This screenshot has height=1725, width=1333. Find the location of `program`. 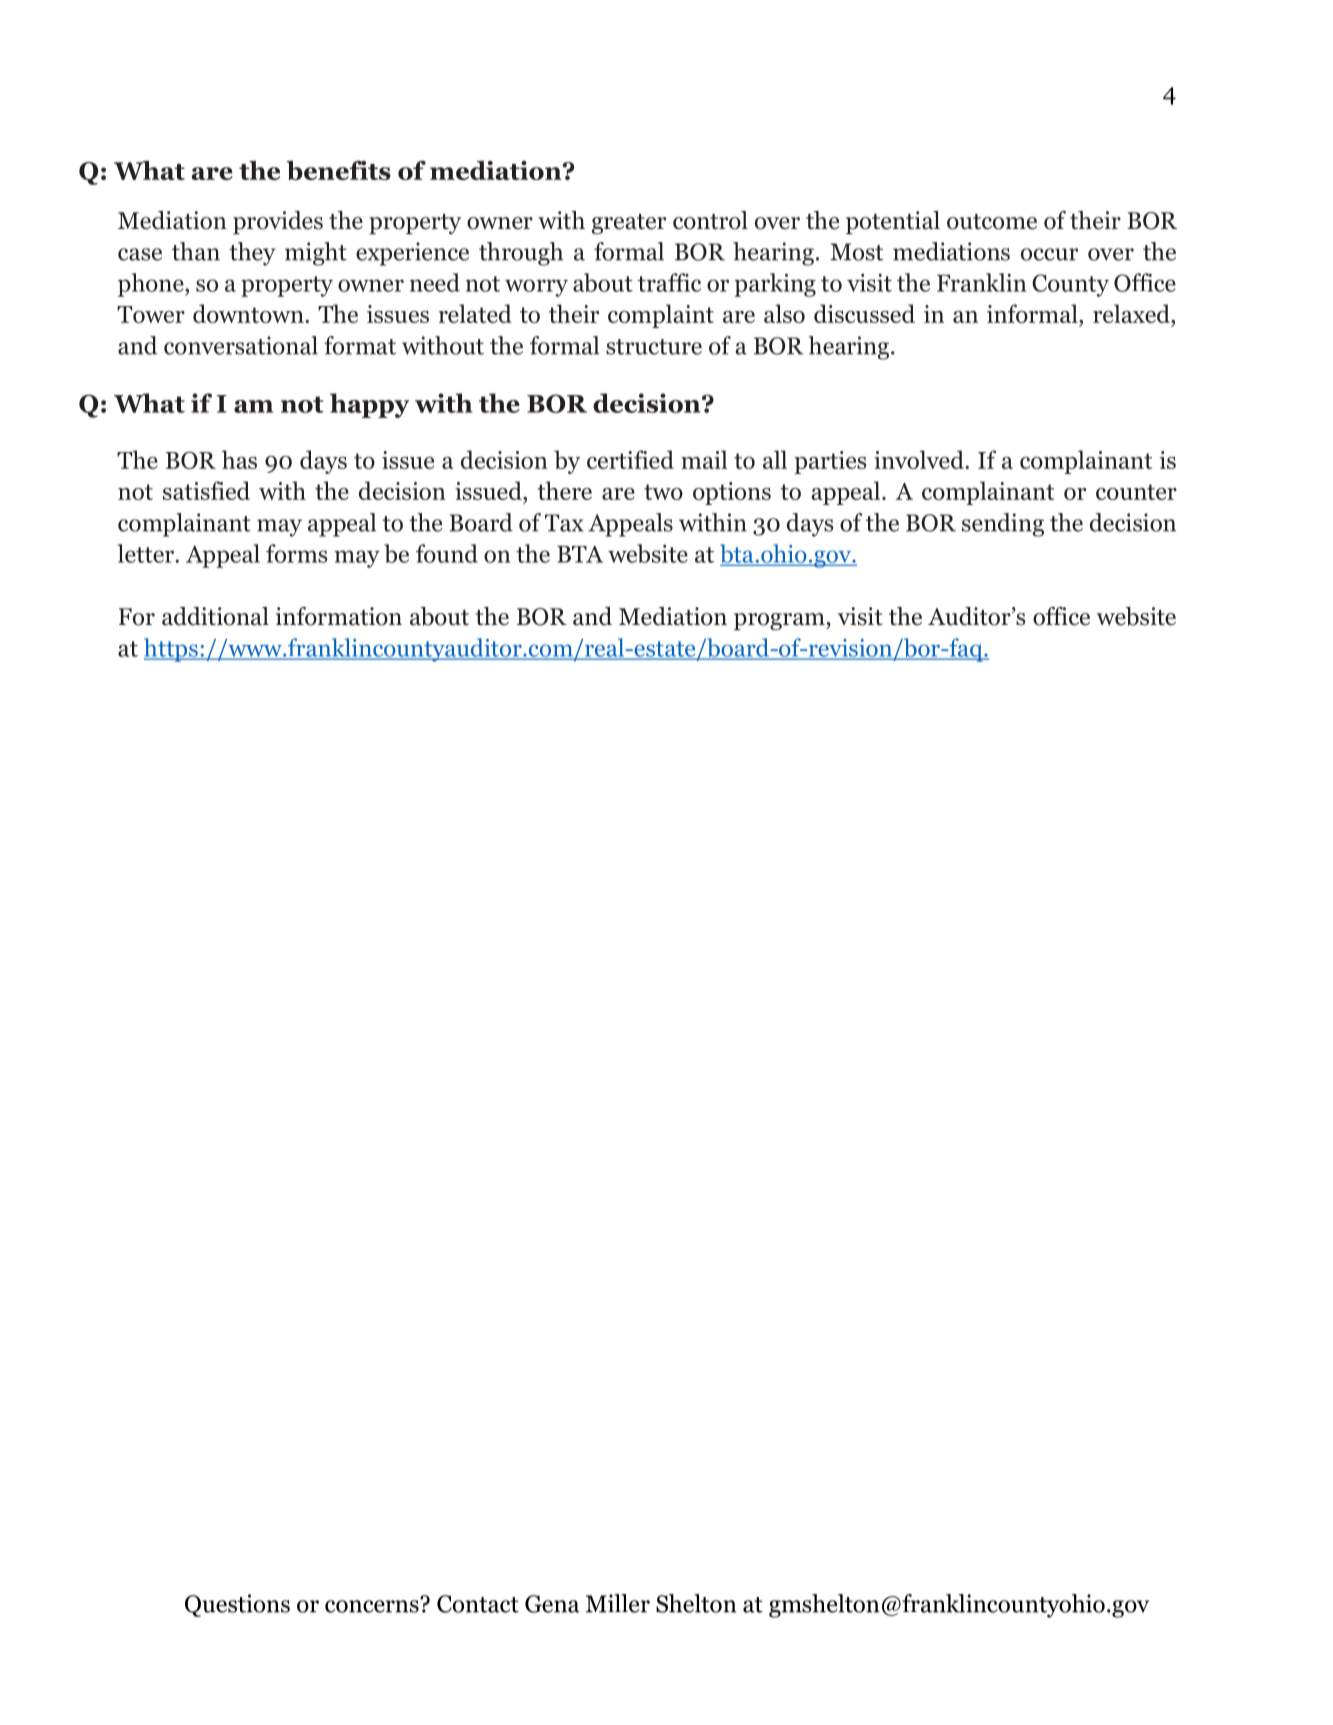

program is located at coordinates (780, 622).
